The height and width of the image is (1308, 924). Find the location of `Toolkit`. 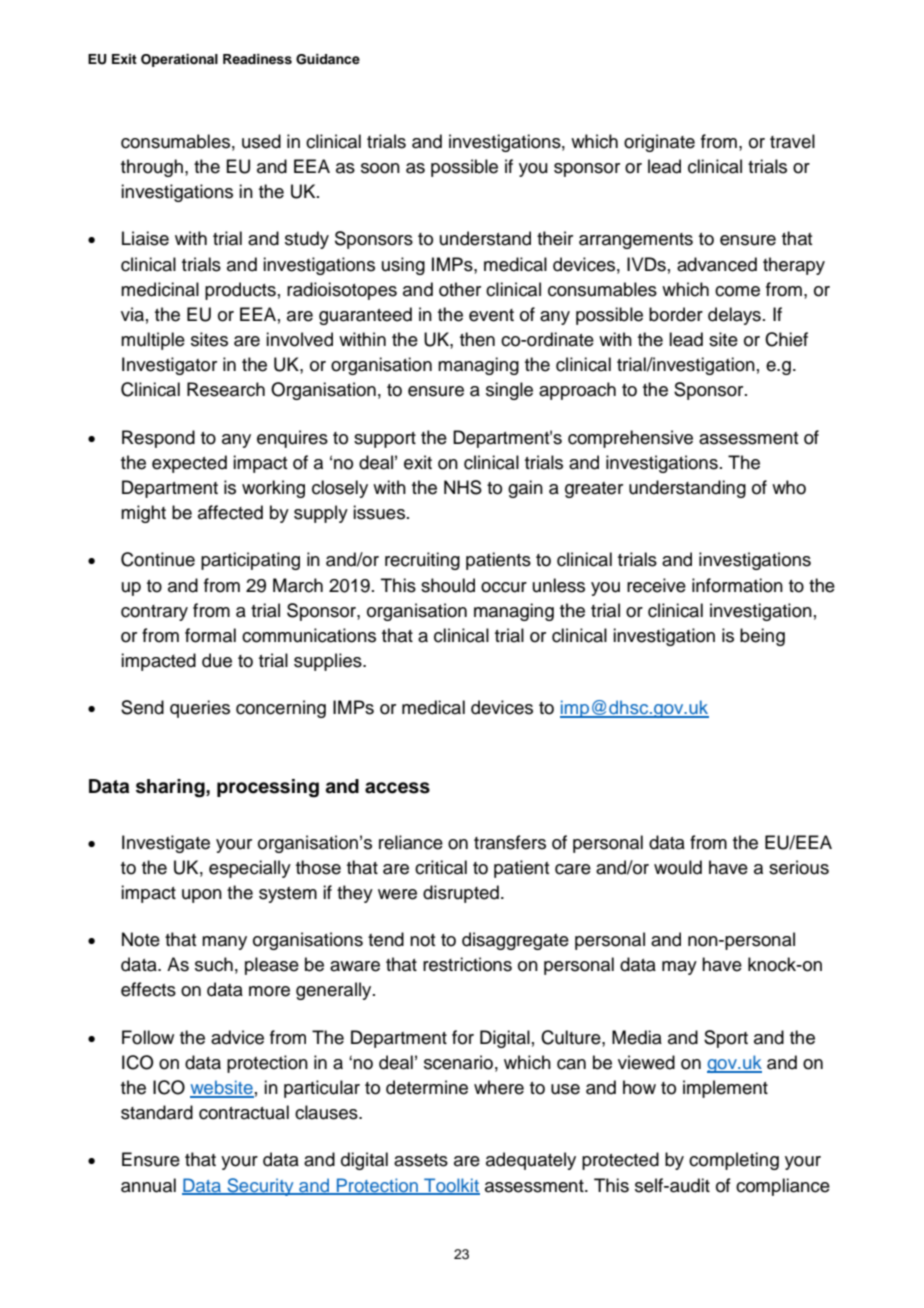

Toolkit is located at coordinates (451, 1186).
